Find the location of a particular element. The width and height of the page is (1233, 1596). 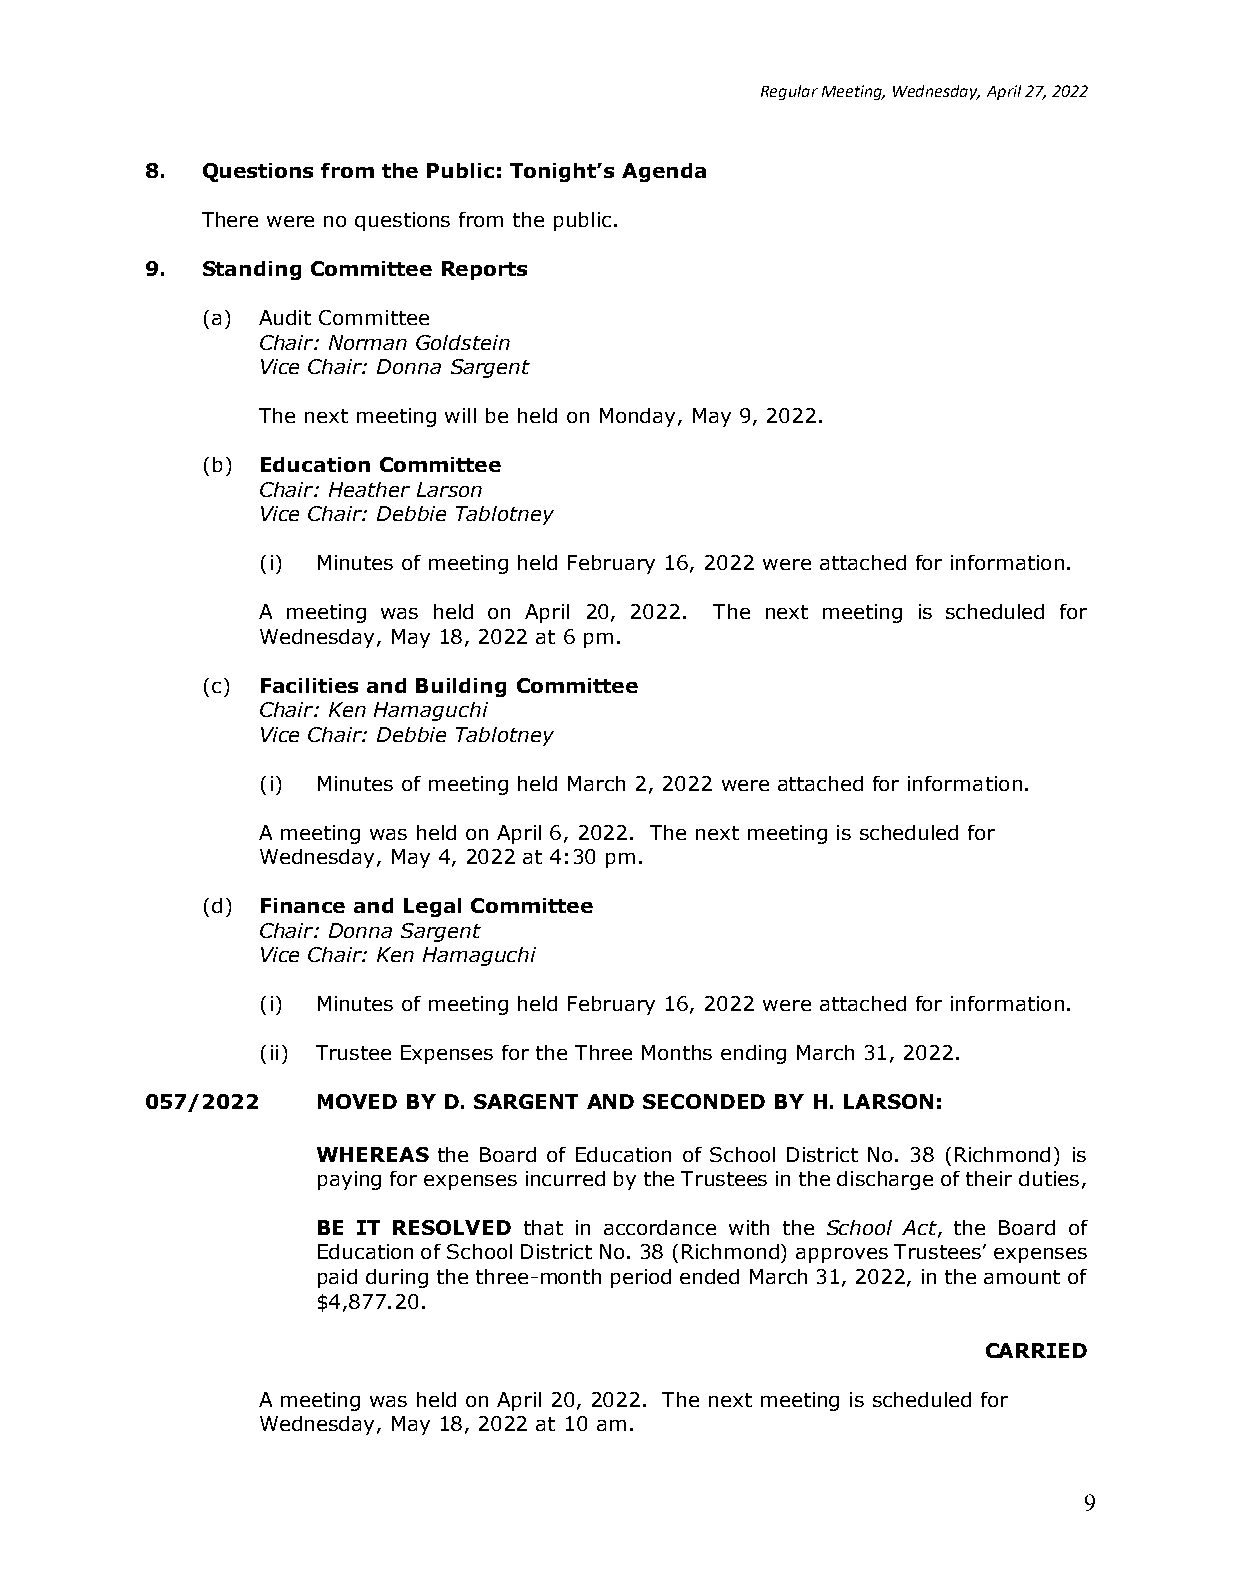

Agenda is located at coordinates (664, 172).
